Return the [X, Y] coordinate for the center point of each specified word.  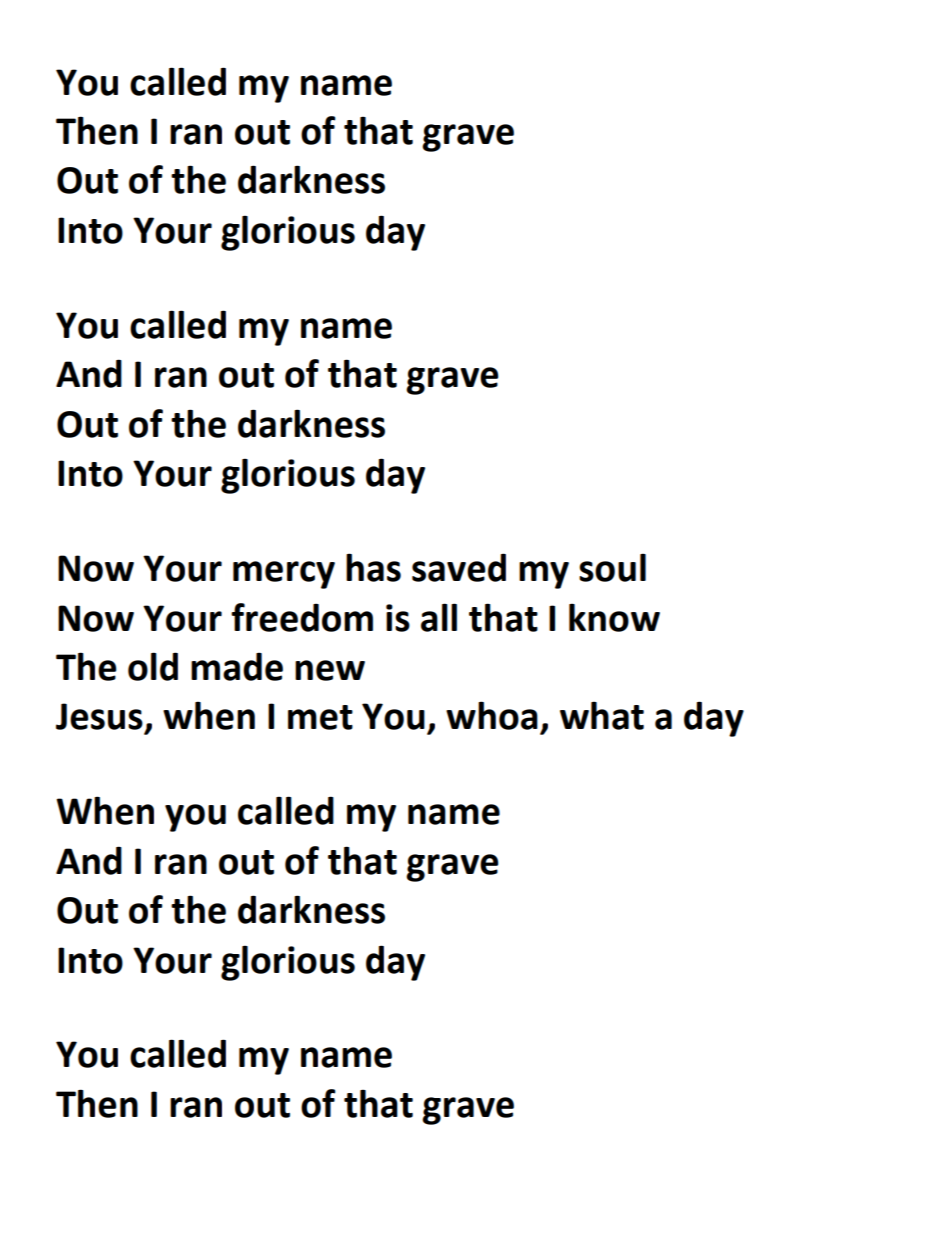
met [320, 717]
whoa [492, 715]
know [614, 617]
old [153, 666]
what [602, 715]
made [237, 666]
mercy [284, 575]
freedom [302, 617]
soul [612, 567]
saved [459, 567]
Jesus [99, 716]
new [330, 670]
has [373, 567]
